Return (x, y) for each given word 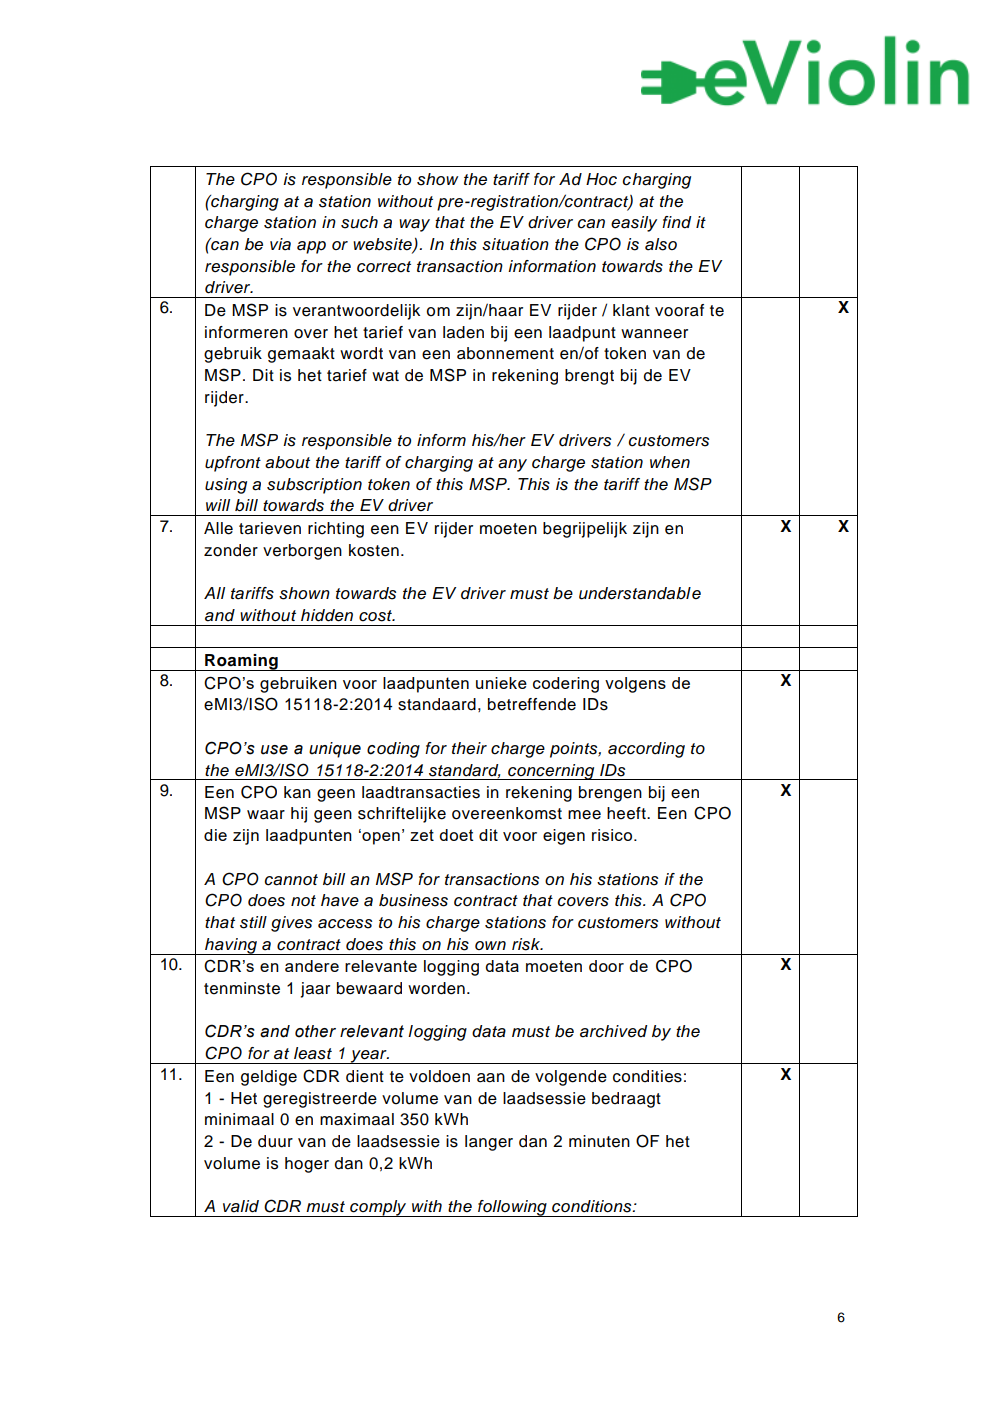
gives (291, 924)
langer (489, 1143)
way (414, 225)
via (280, 244)
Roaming (241, 662)
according (646, 750)
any (512, 465)
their (469, 748)
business (413, 900)
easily (634, 224)
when (670, 462)
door (606, 966)
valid (241, 1206)
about (287, 462)
